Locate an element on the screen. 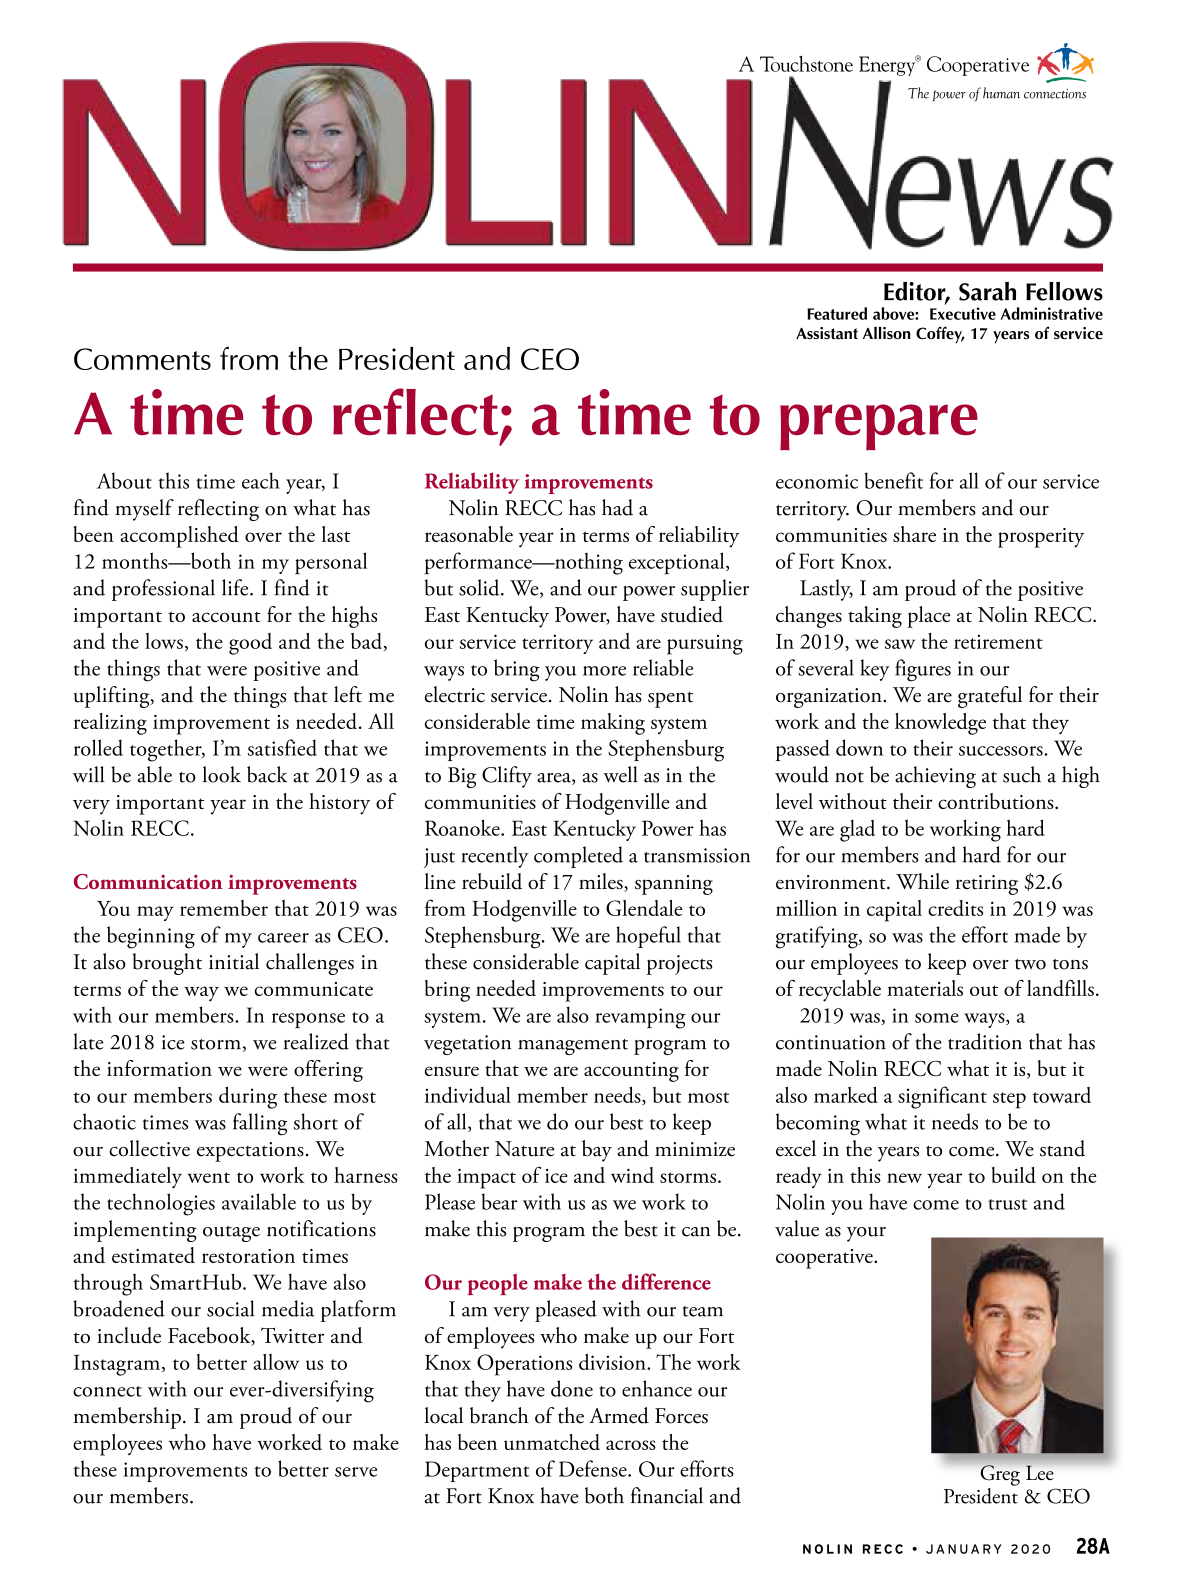  well is located at coordinates (620, 774).
